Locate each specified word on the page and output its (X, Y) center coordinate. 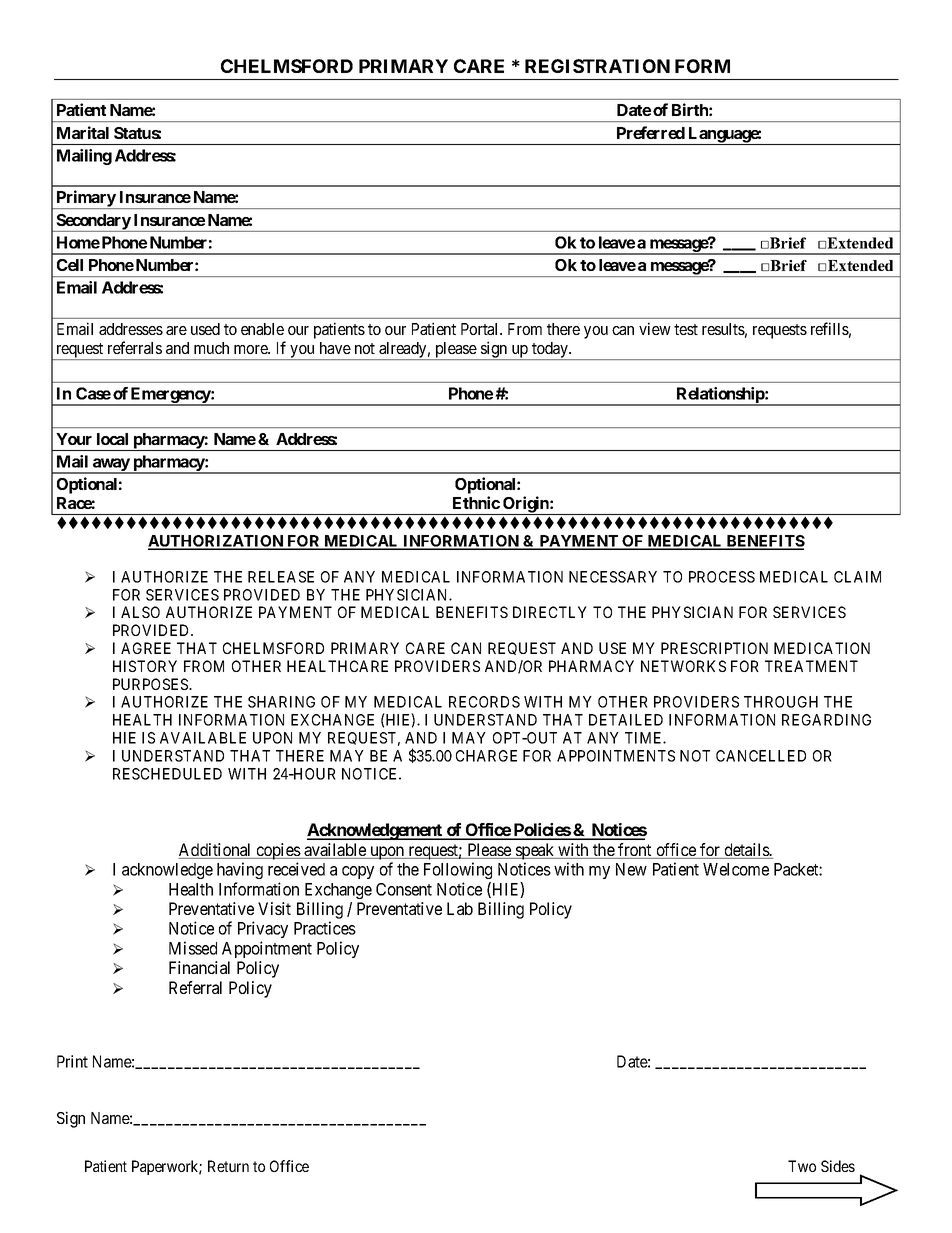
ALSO (140, 612)
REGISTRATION (597, 66)
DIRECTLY (550, 612)
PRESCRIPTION (714, 648)
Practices (325, 928)
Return (228, 1166)
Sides (838, 1166)
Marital (83, 132)
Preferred (651, 132)
